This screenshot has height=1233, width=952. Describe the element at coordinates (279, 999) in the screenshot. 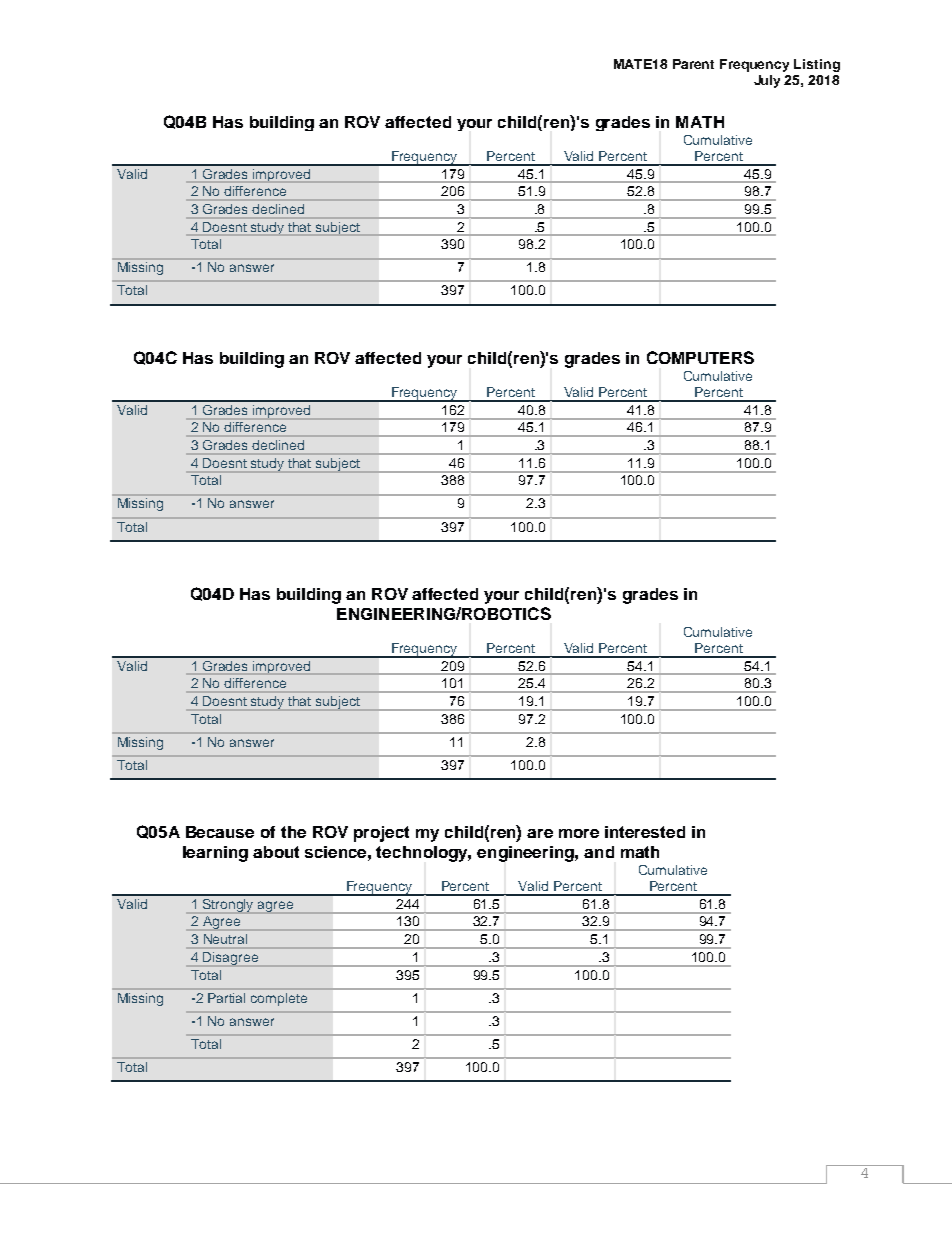

I see `complete` at that location.
